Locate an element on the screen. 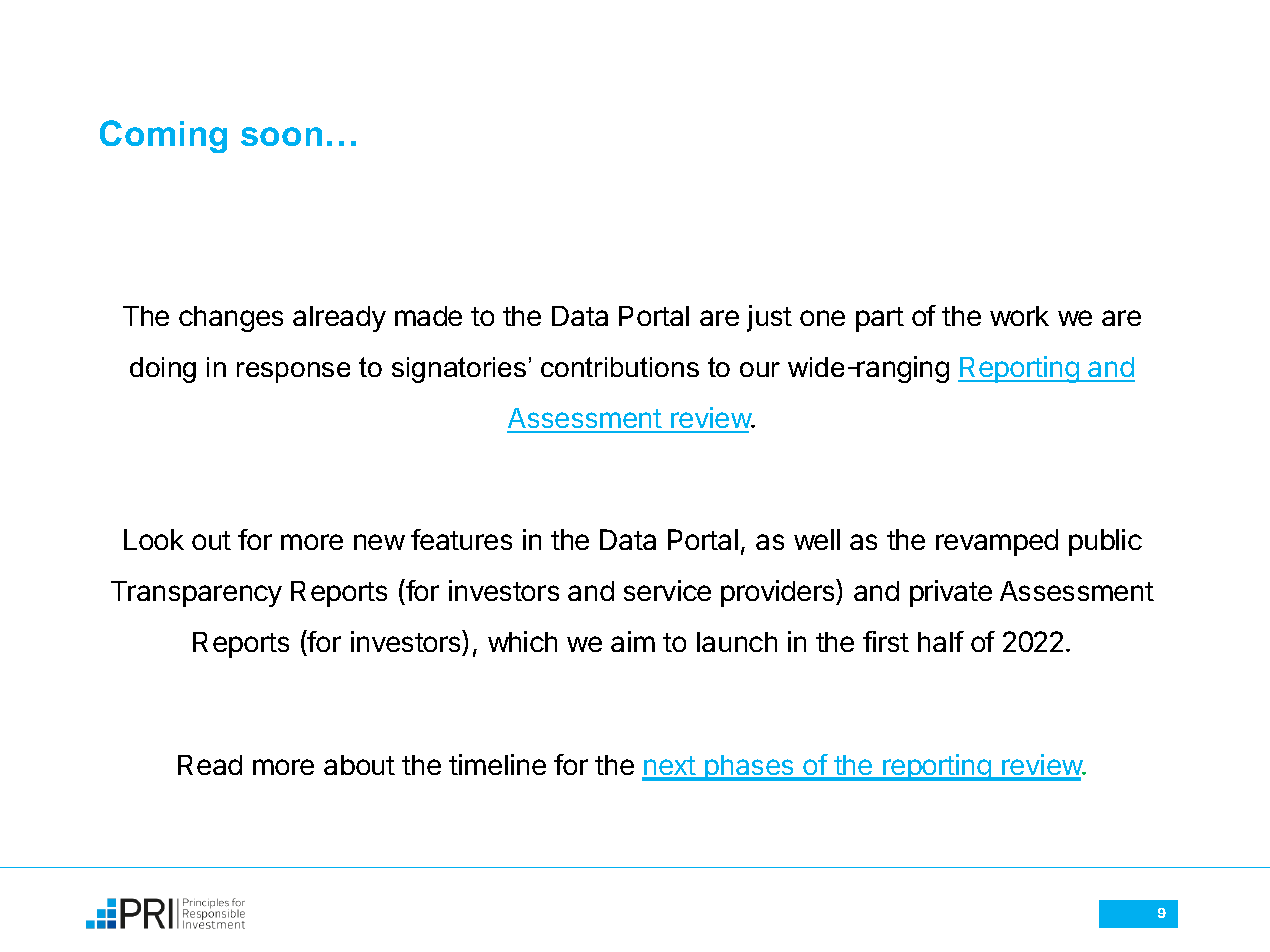 This screenshot has height=952, width=1270. work is located at coordinates (1019, 316).
